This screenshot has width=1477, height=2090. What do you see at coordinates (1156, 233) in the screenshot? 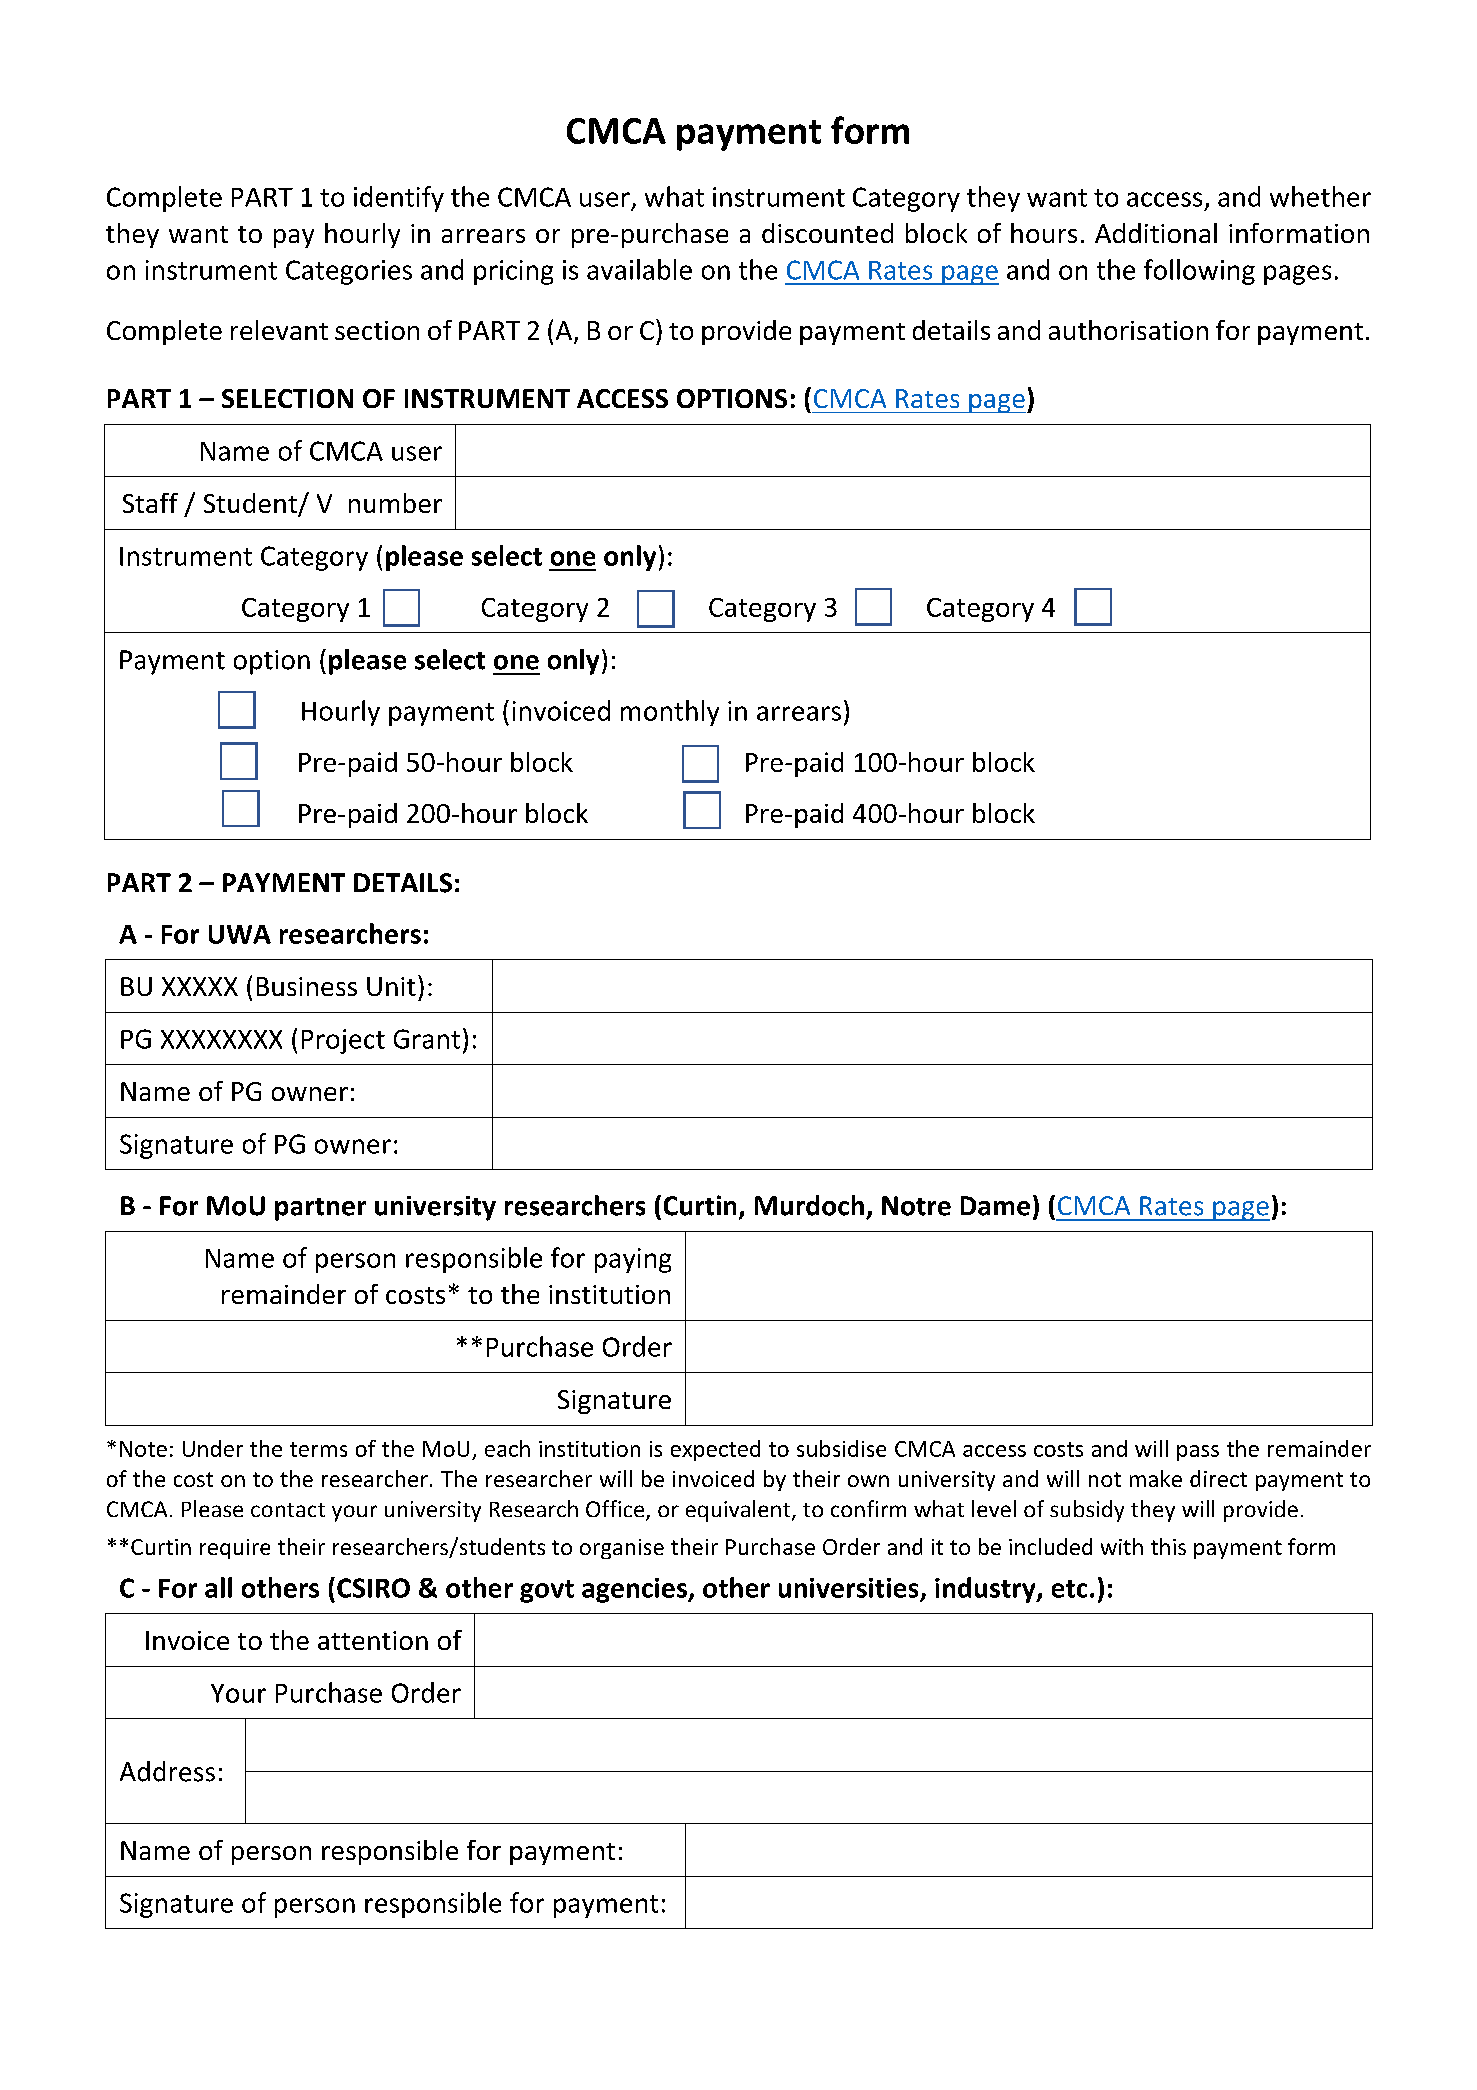
I see `Additional` at bounding box center [1156, 233].
